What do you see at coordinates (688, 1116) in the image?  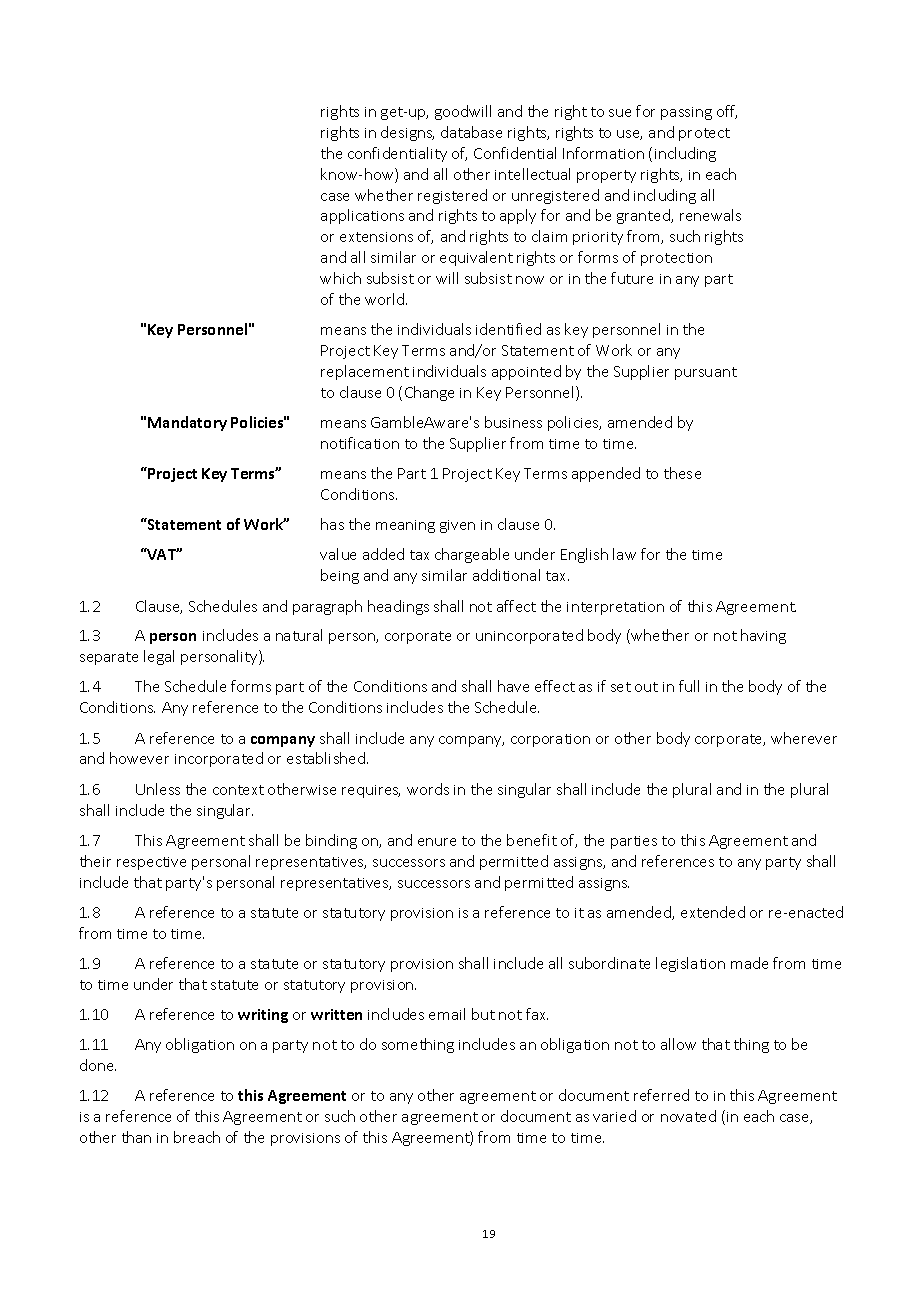 I see `novated` at bounding box center [688, 1116].
